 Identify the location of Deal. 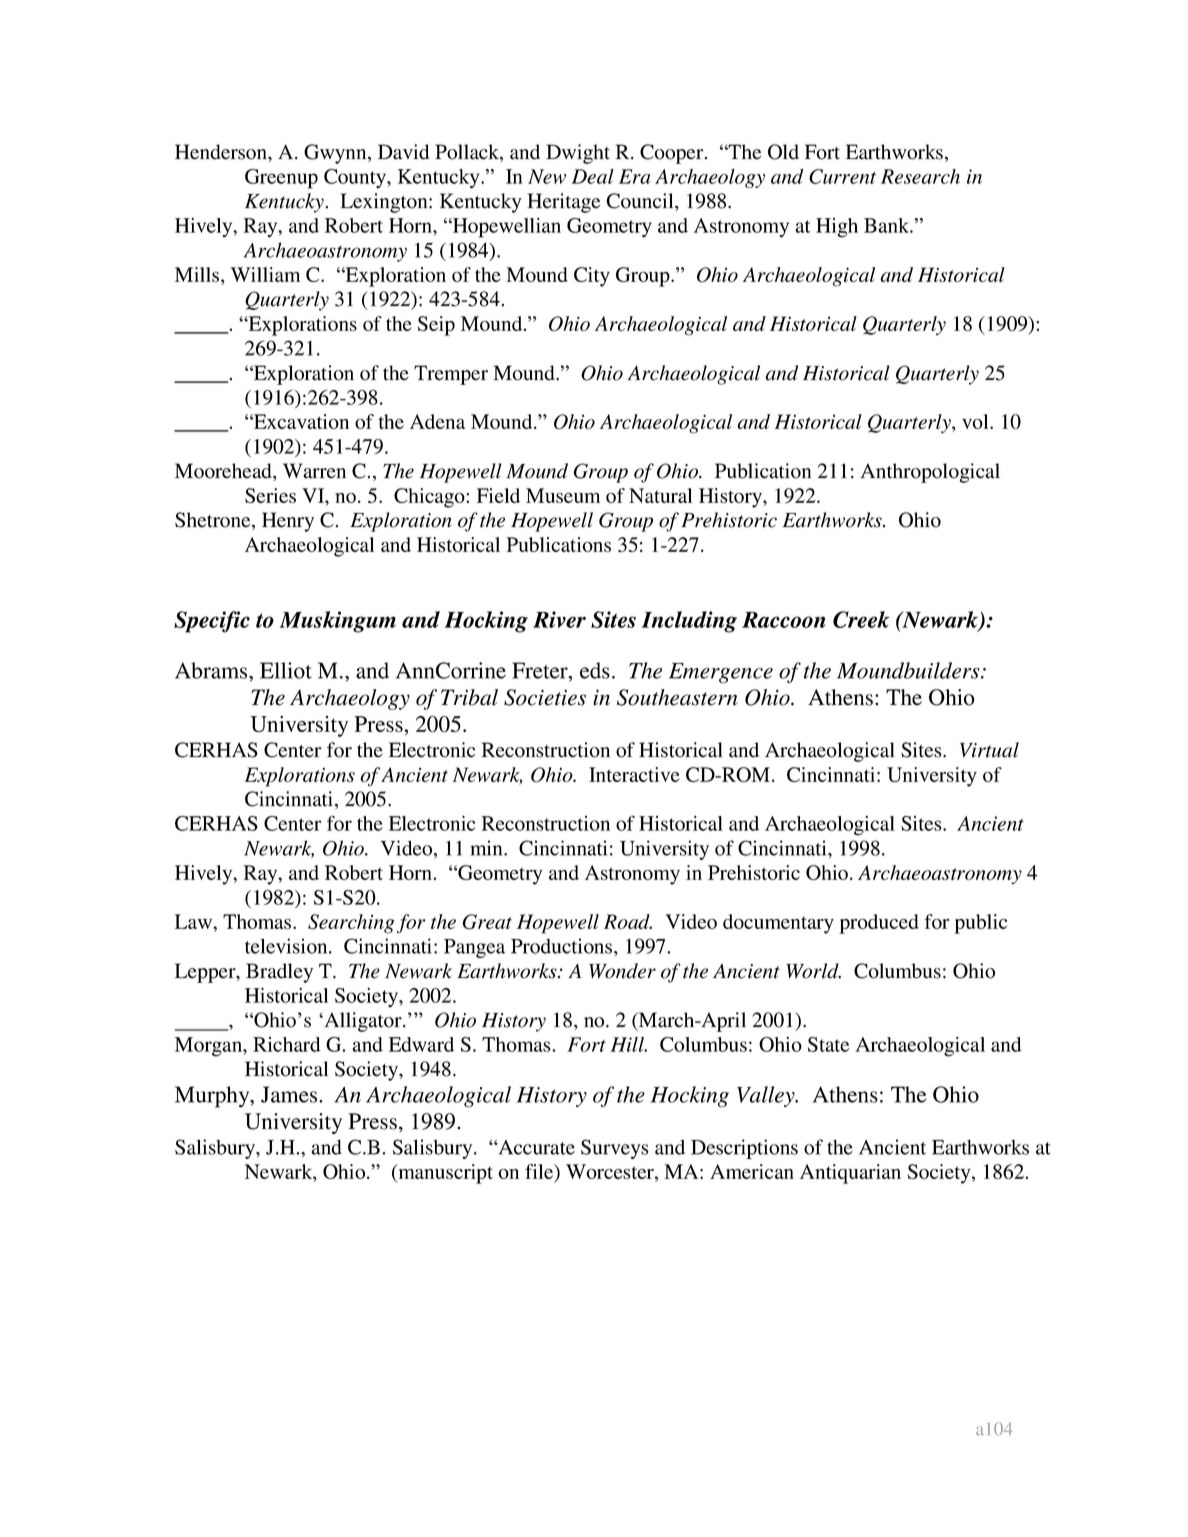
(593, 176).
